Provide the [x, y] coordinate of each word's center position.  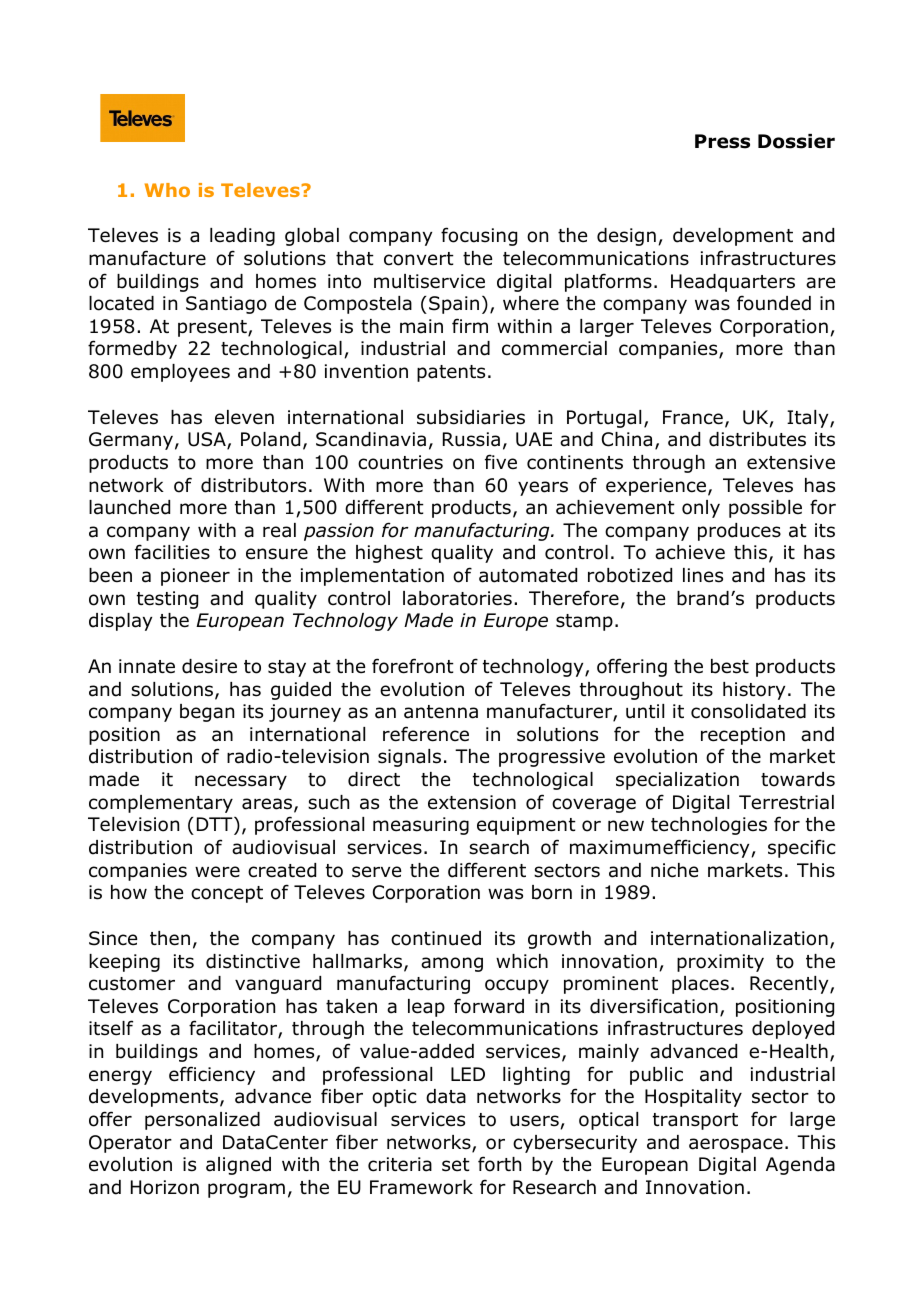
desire [209, 666]
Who [167, 190]
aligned [238, 1166]
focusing [479, 236]
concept [227, 894]
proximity [720, 963]
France [693, 417]
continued [436, 938]
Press [722, 141]
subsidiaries [471, 417]
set [456, 1165]
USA [208, 441]
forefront [413, 666]
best [730, 666]
